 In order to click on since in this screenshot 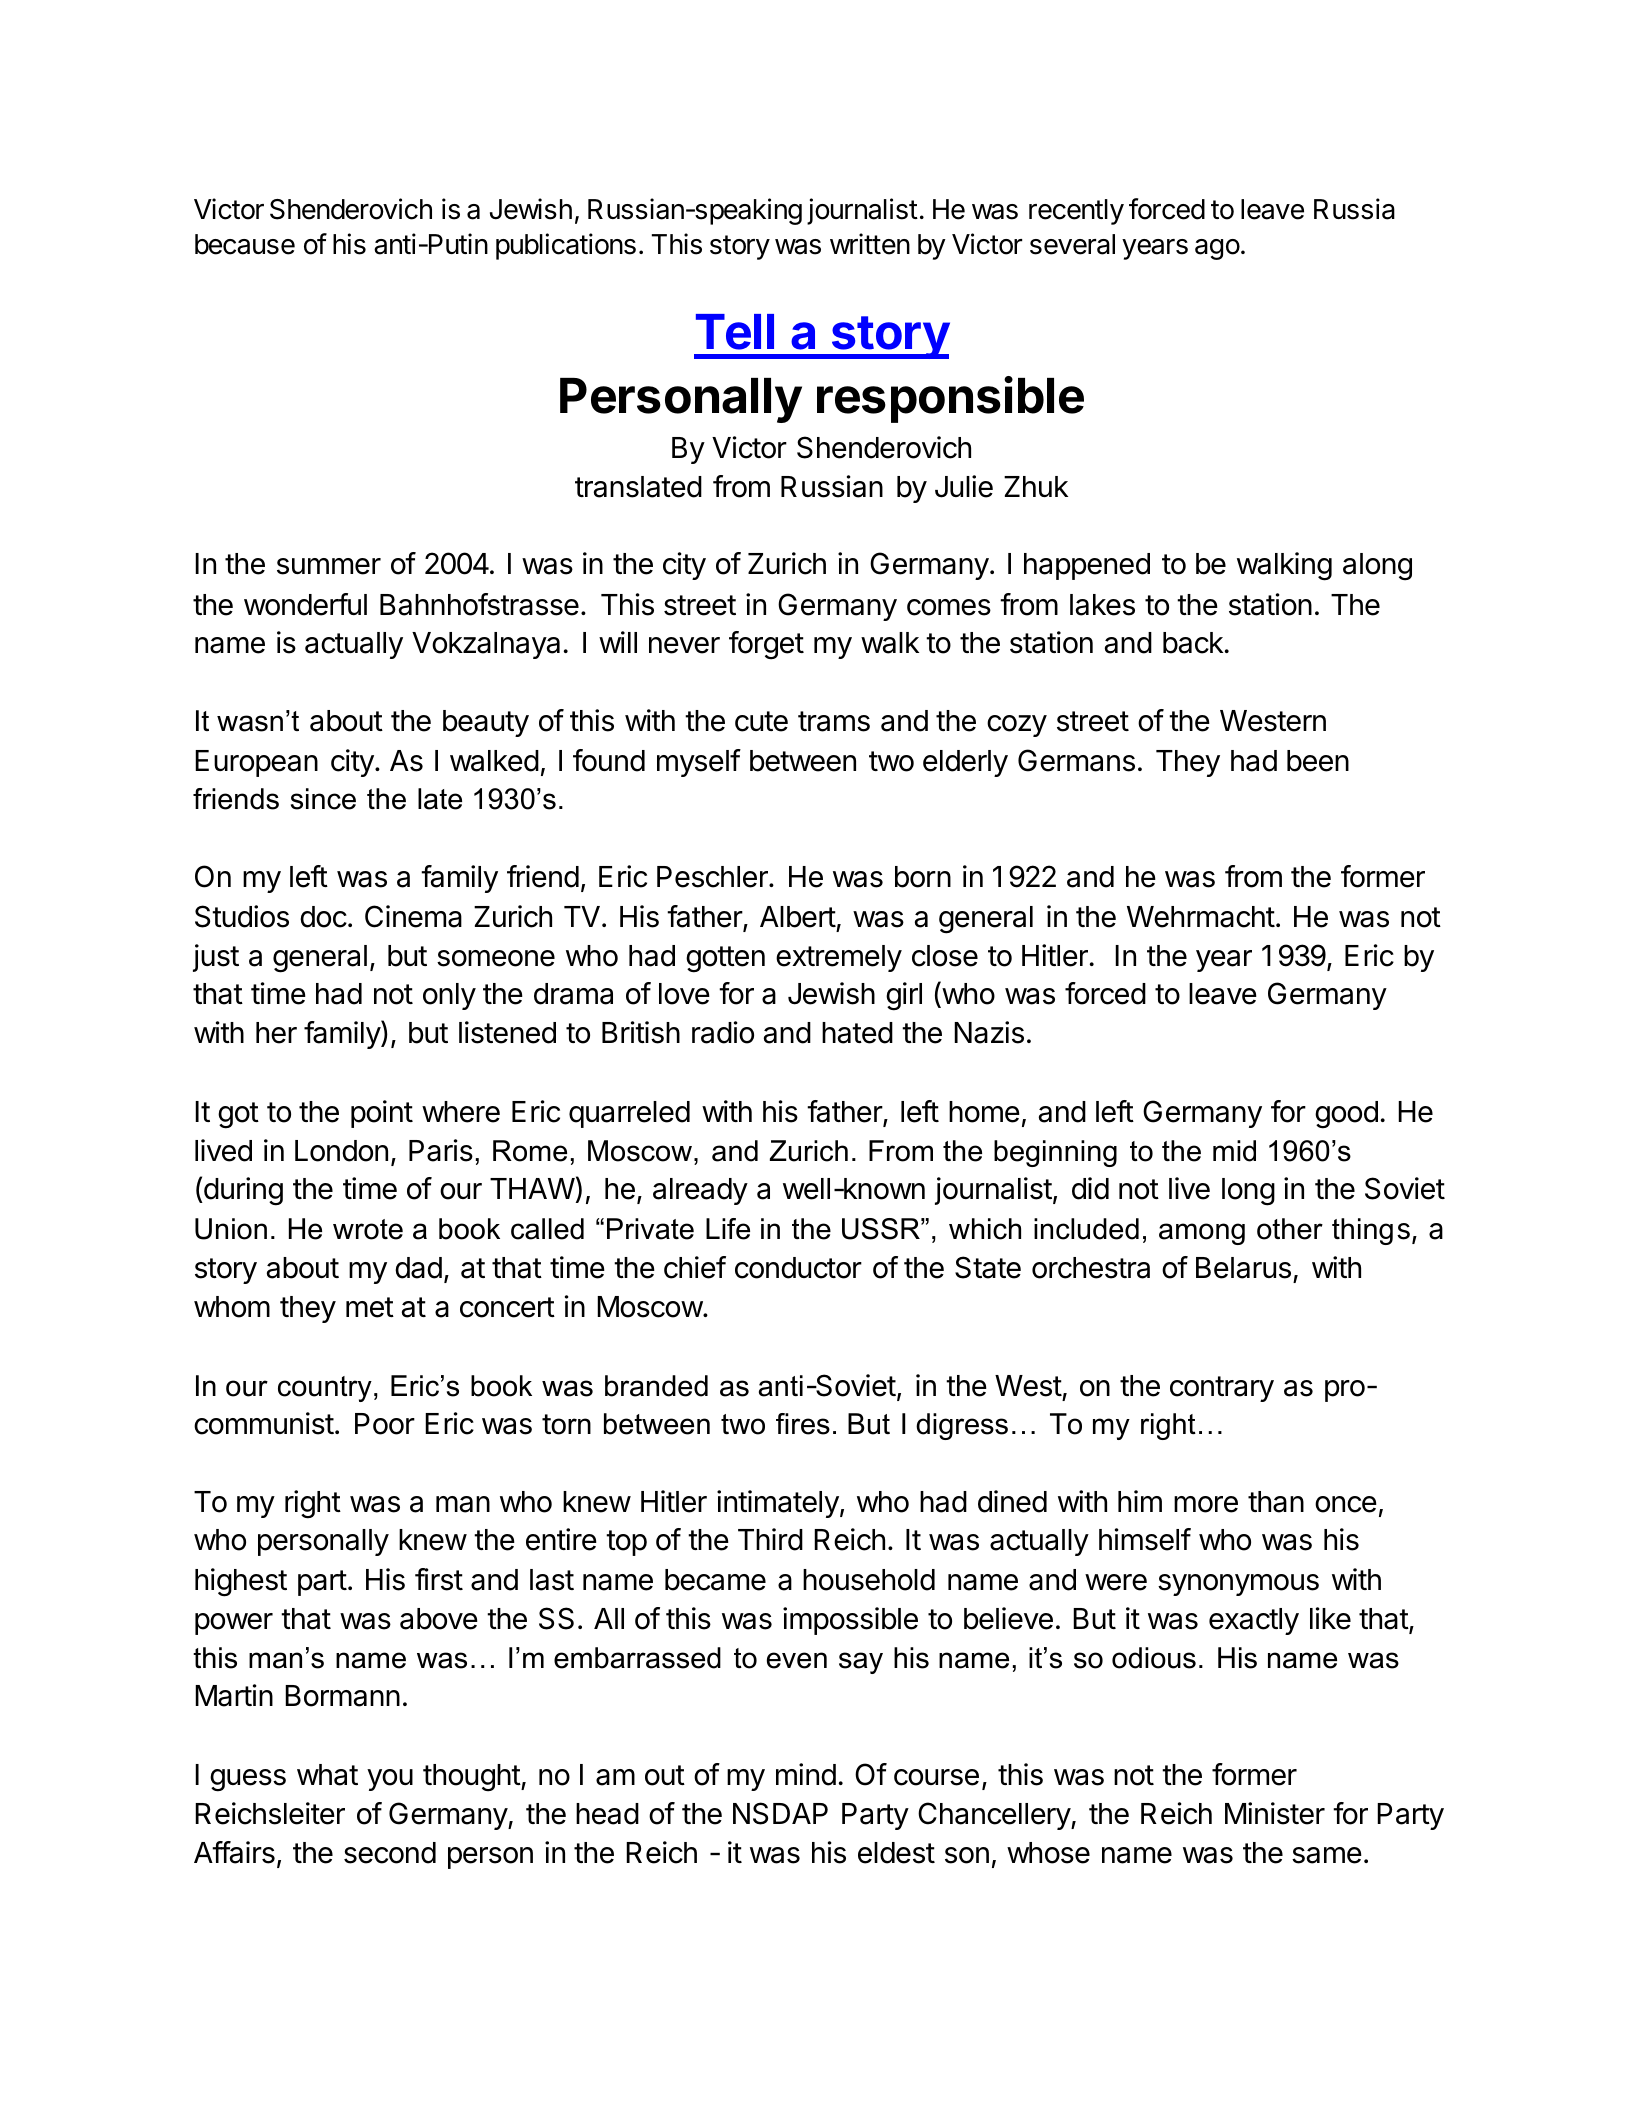, I will do `click(323, 799)`.
